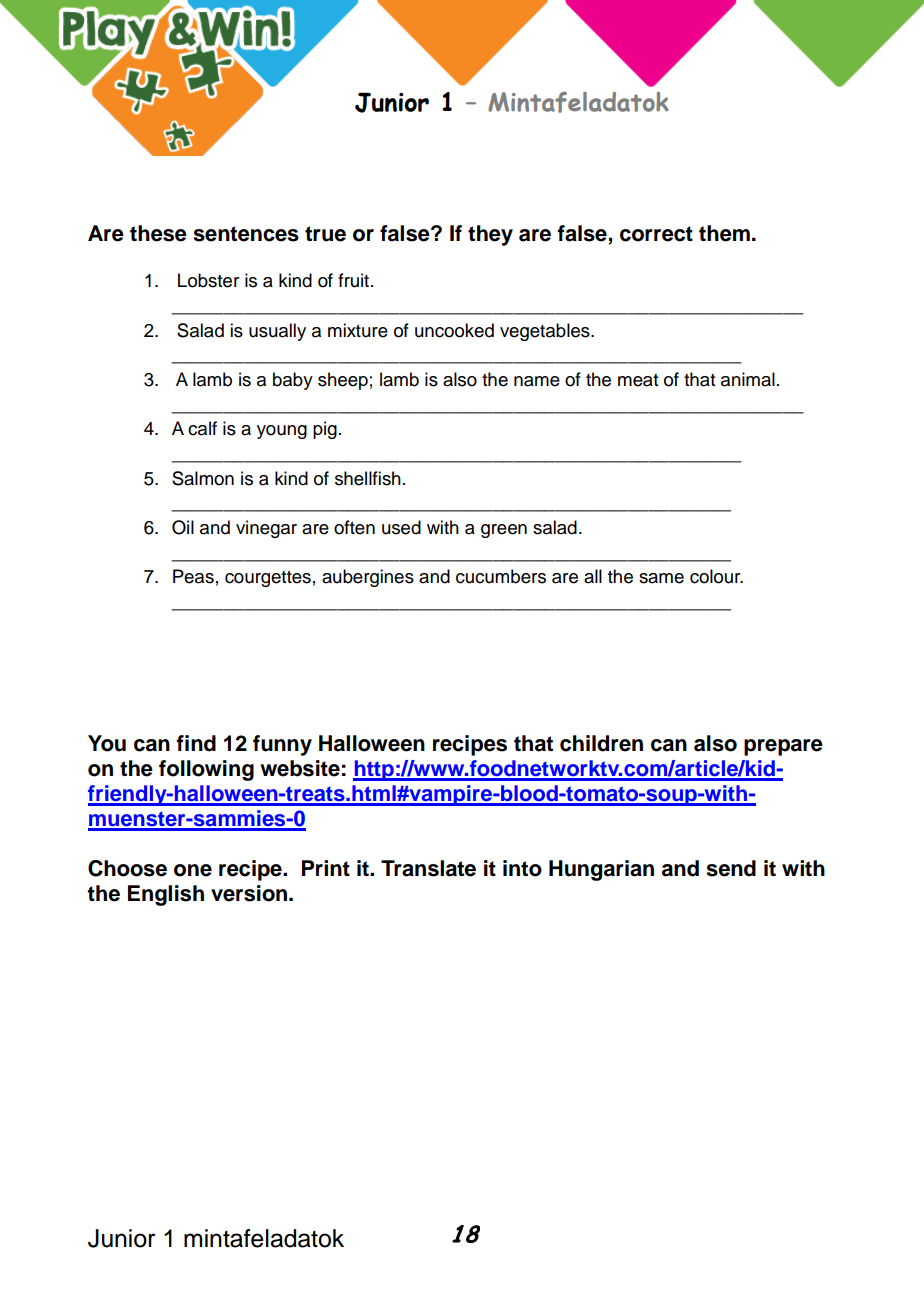  I want to click on version, so click(249, 893).
